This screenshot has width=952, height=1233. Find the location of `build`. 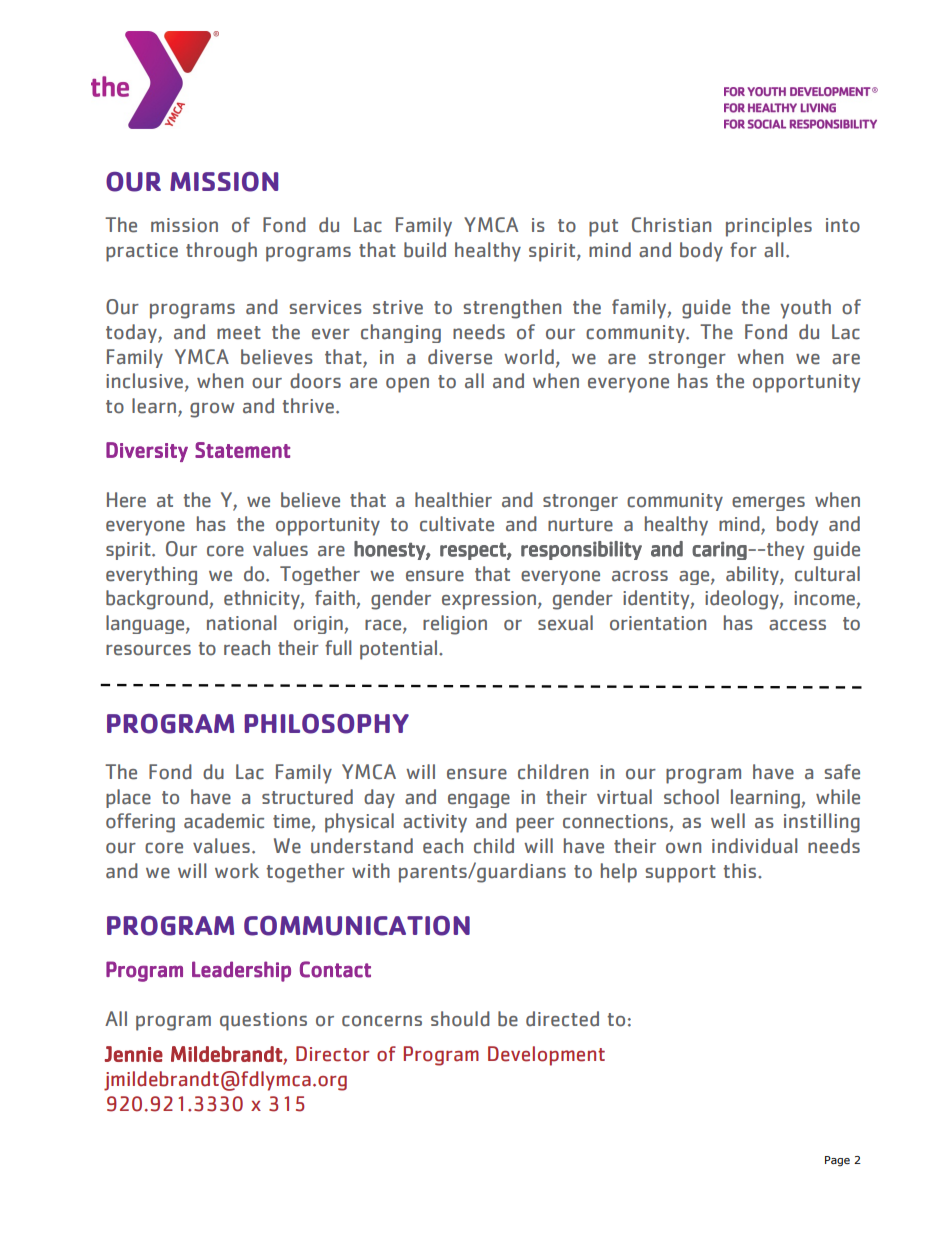

build is located at coordinates (425, 250).
